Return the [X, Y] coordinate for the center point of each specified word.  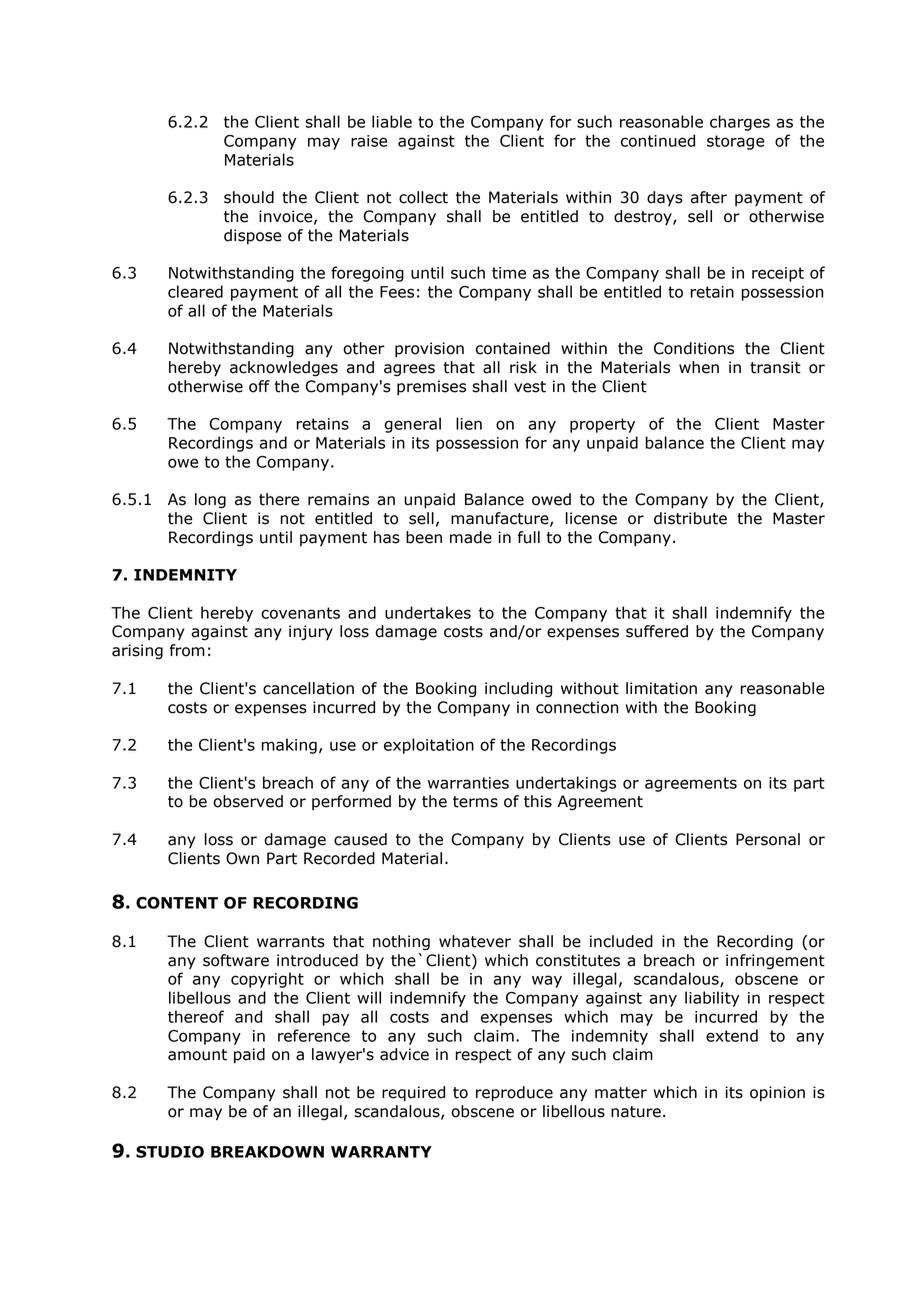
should [249, 197]
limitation [661, 688]
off [259, 386]
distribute [690, 518]
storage [736, 142]
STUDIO [170, 1152]
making [289, 746]
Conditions [694, 348]
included [621, 941]
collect [423, 197]
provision [429, 349]
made [471, 537]
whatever [475, 941]
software [236, 960]
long [210, 501]
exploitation [429, 746]
